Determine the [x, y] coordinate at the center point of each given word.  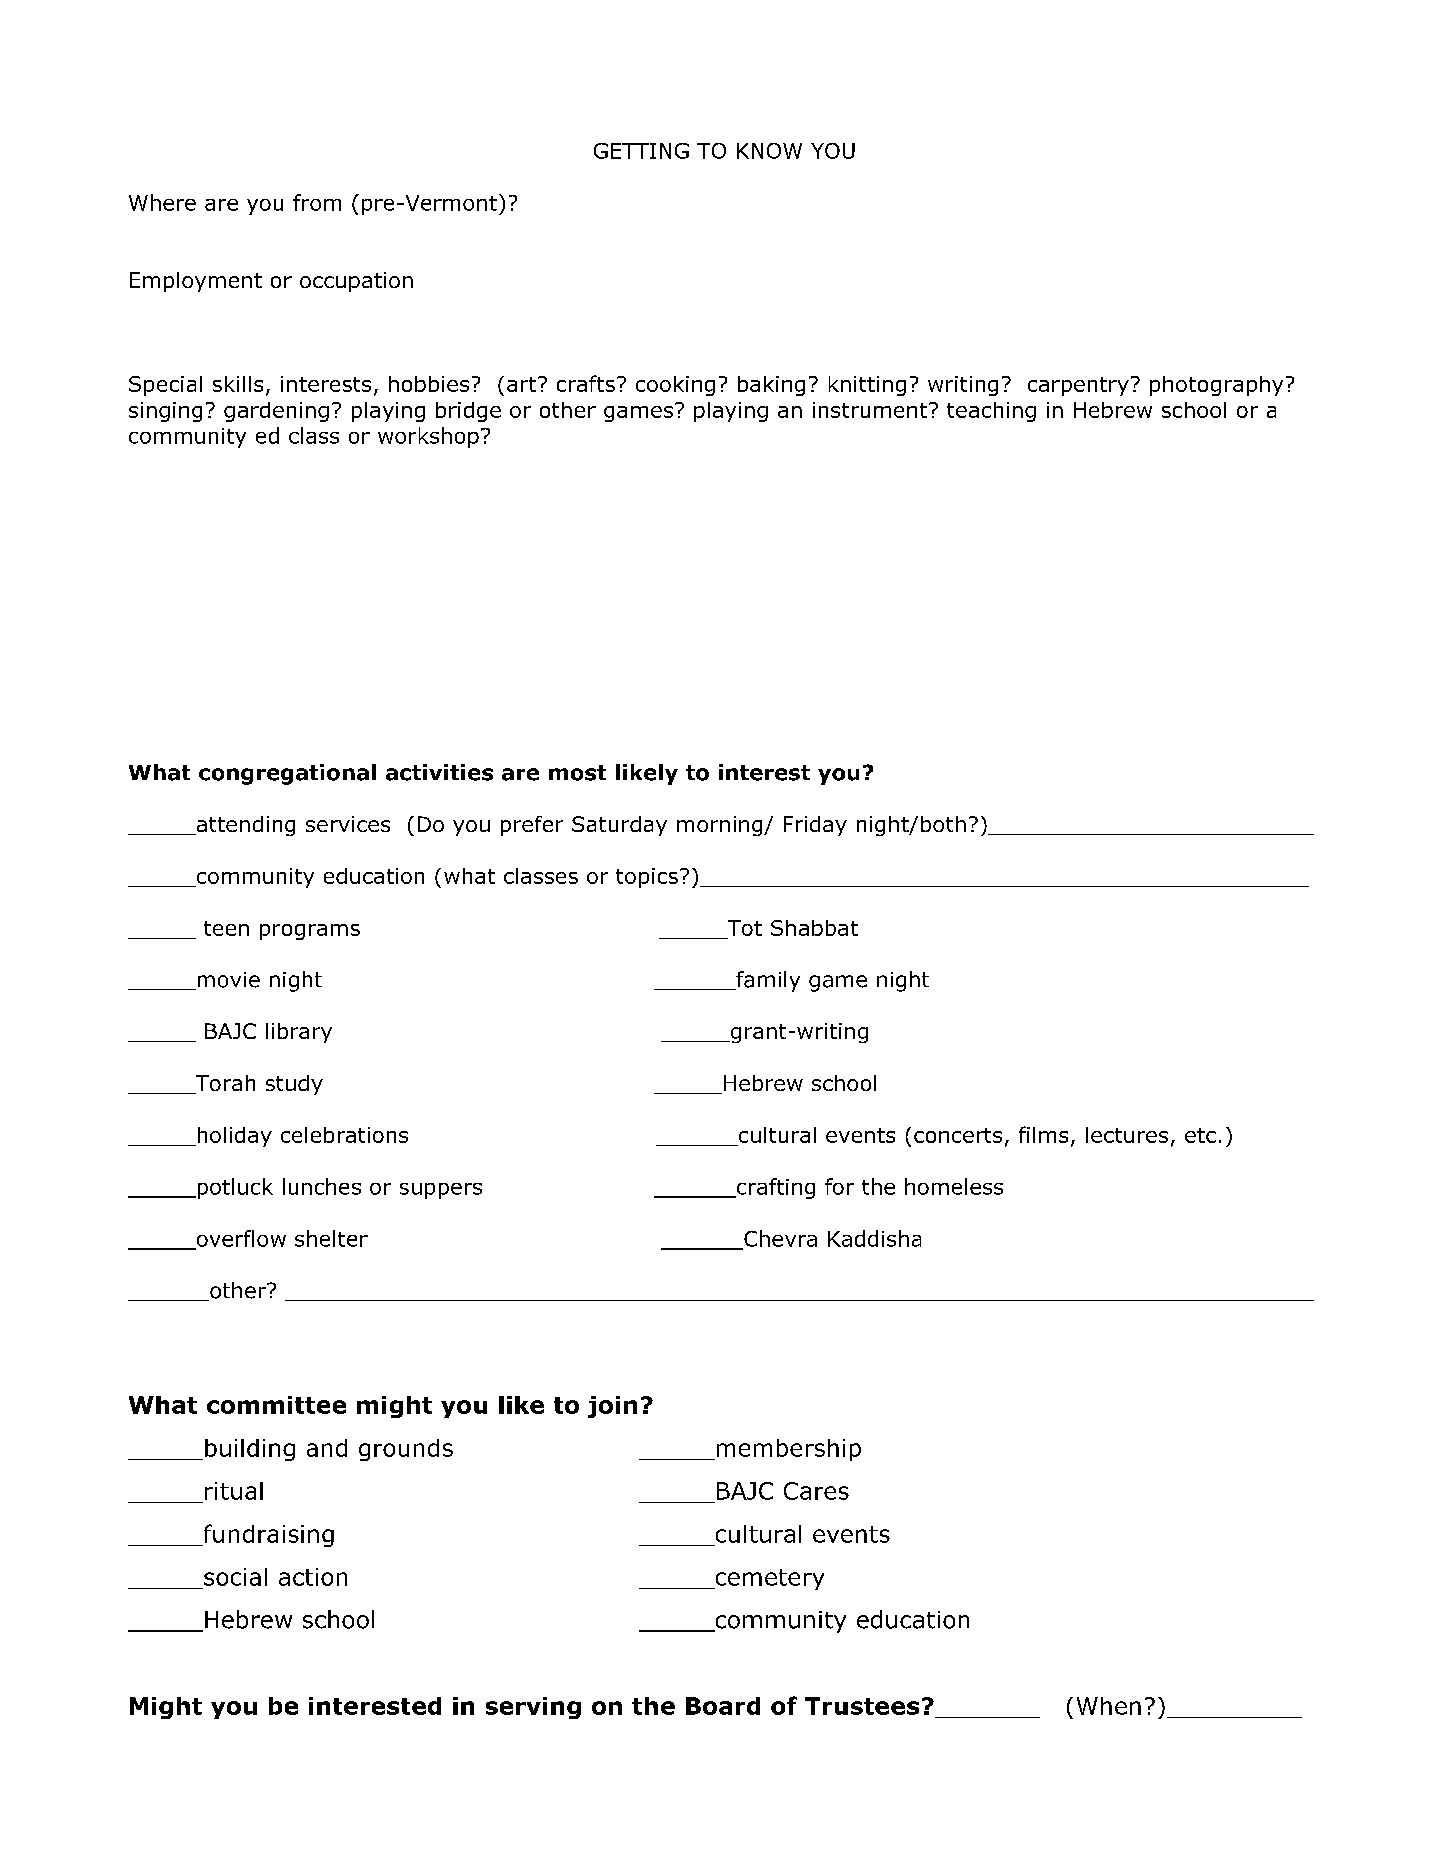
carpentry [1078, 386]
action [313, 1577]
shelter [331, 1238]
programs [310, 932]
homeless [954, 1186]
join [612, 1407]
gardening [276, 412]
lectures [1127, 1135]
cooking [675, 386]
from [317, 202]
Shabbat [814, 928]
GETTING [641, 151]
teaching [991, 412]
